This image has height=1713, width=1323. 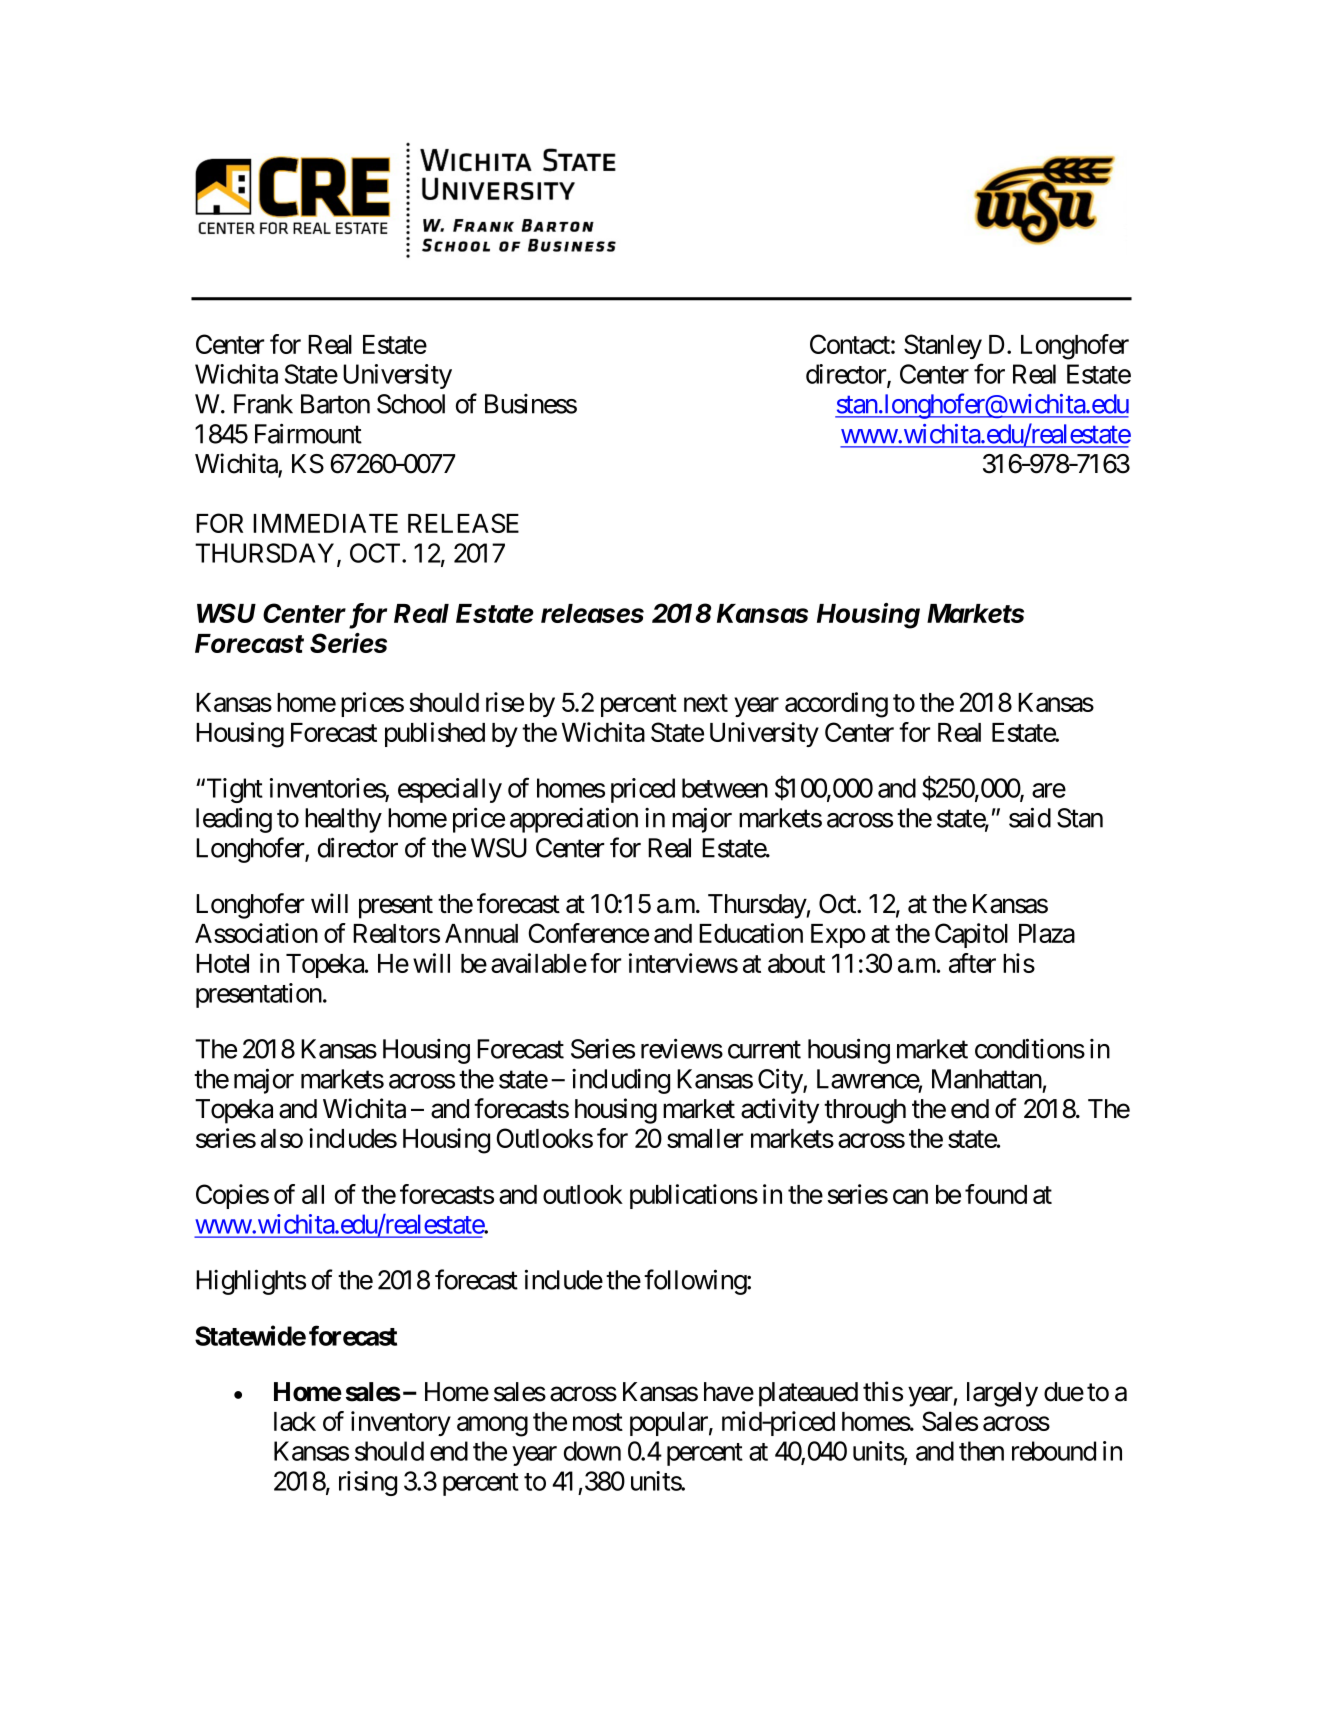 What do you see at coordinates (592, 1451) in the image?
I see `down` at bounding box center [592, 1451].
